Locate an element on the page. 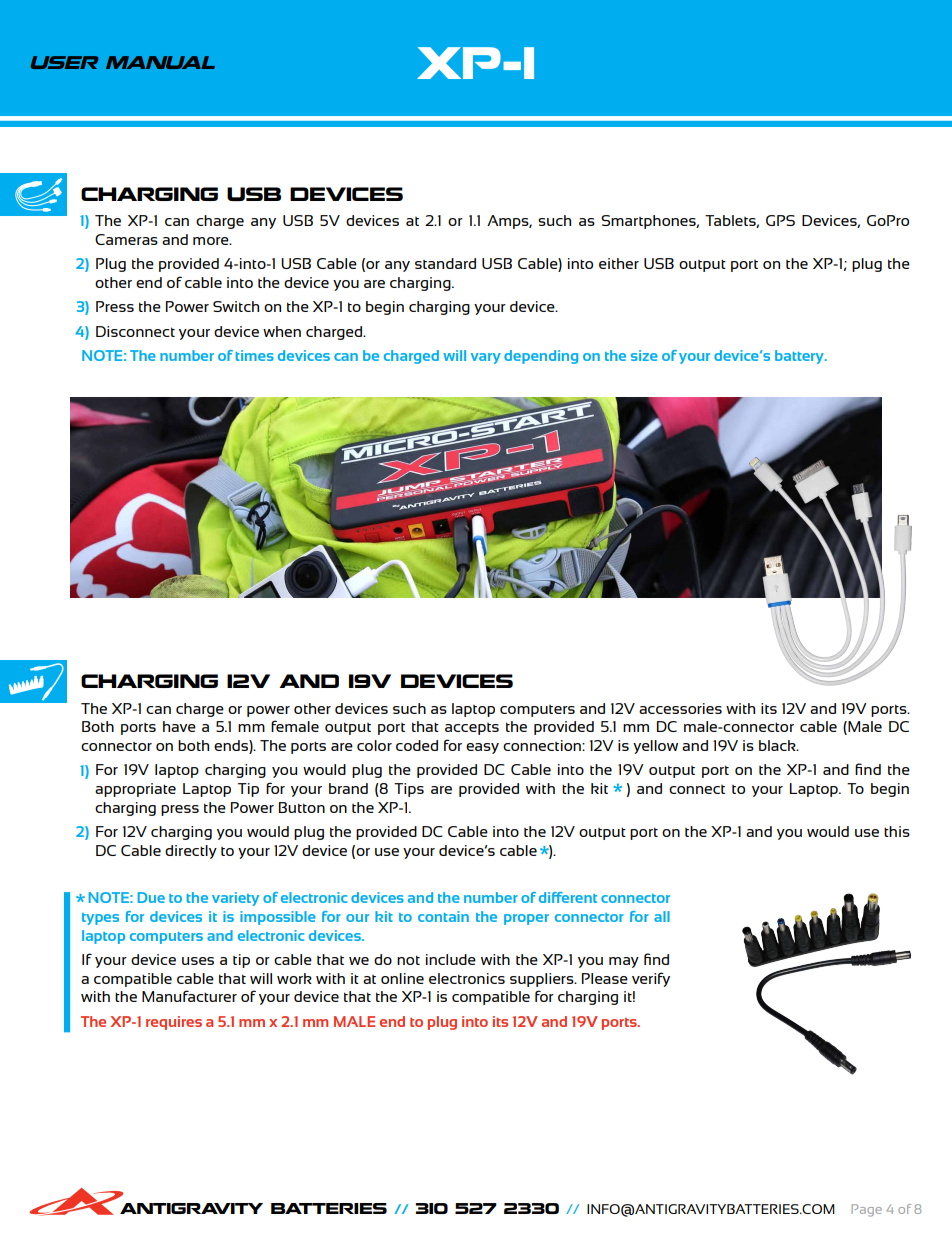 This document has height=1233, width=952. accepts is located at coordinates (472, 729).
